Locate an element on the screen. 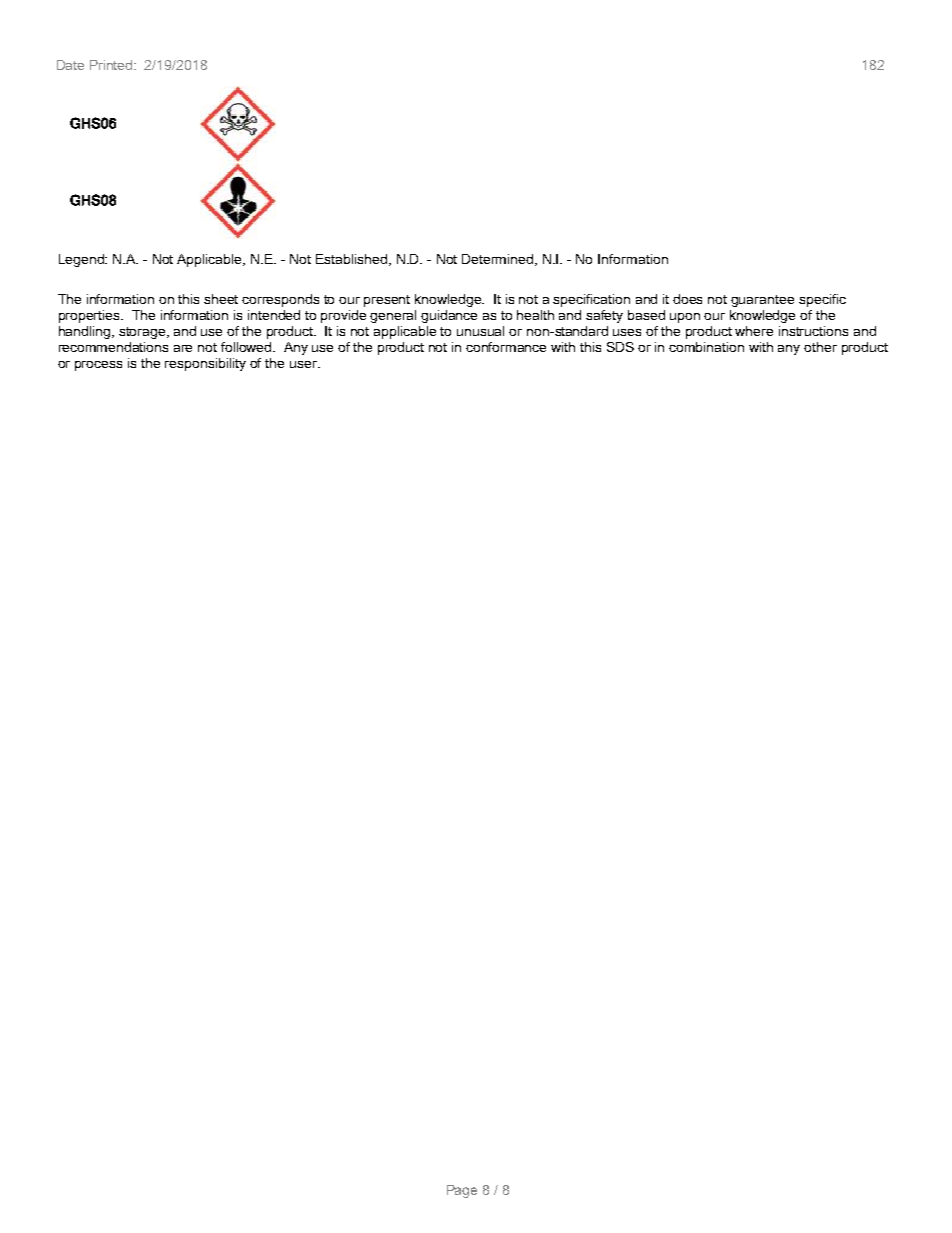  Page is located at coordinates (462, 1191).
